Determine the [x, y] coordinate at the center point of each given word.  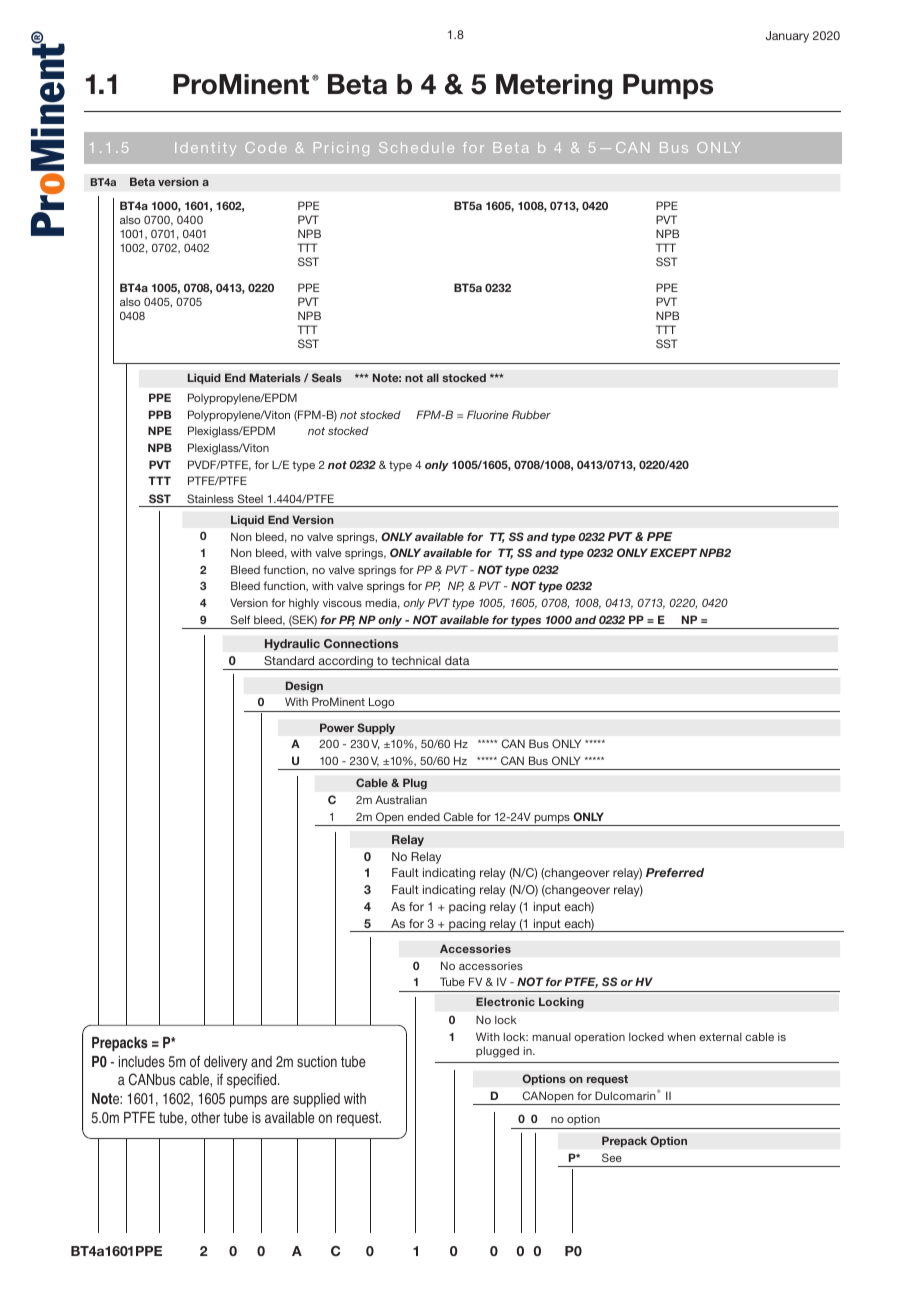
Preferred [675, 872]
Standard [289, 660]
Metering [554, 87]
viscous [342, 602]
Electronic [505, 1001]
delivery [226, 1063]
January [787, 37]
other [205, 1117]
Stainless [210, 498]
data [457, 660]
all [433, 377]
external [720, 1036]
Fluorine [488, 414]
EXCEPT [673, 552]
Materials [275, 377]
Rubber [531, 414]
